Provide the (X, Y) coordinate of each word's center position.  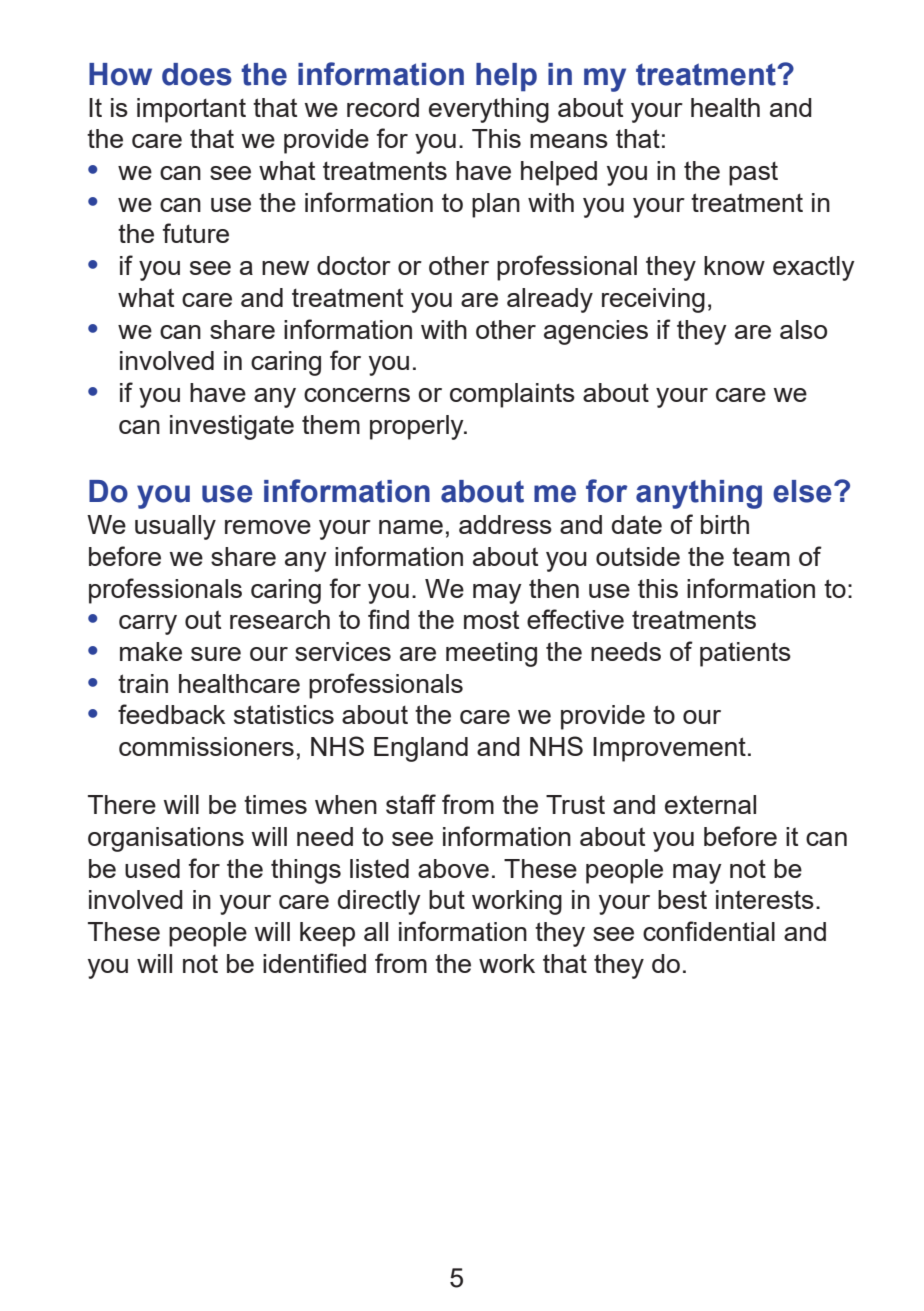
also (803, 329)
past (753, 173)
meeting (491, 654)
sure (216, 654)
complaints (512, 395)
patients (745, 654)
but (447, 899)
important (191, 110)
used (152, 868)
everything (489, 110)
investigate (232, 427)
